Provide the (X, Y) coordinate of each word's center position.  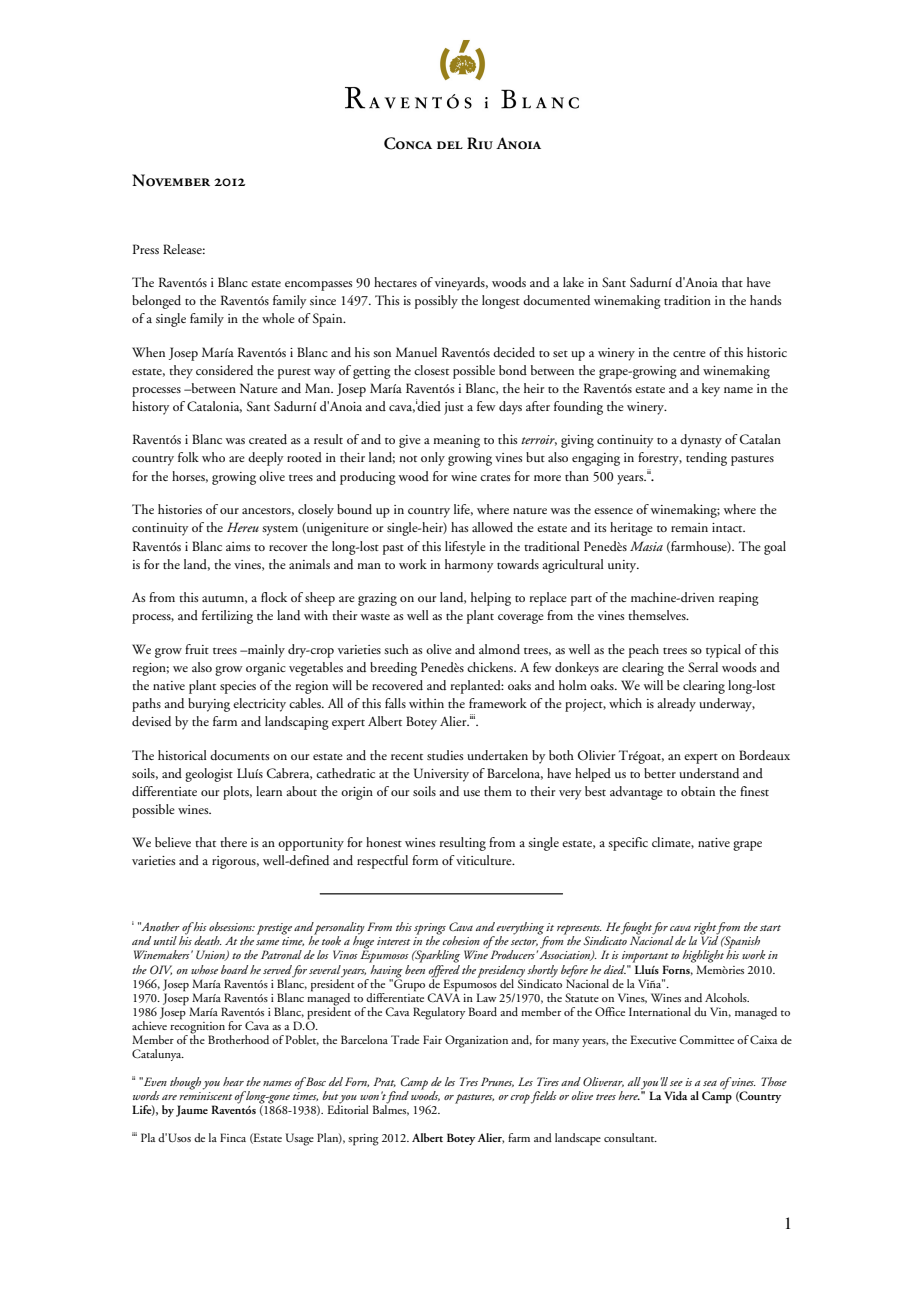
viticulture (485, 860)
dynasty (701, 441)
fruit (197, 649)
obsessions (232, 926)
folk (188, 457)
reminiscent (205, 1094)
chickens (491, 667)
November (171, 180)
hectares (395, 282)
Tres (469, 1081)
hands (765, 300)
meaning (456, 441)
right (704, 929)
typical (723, 651)
